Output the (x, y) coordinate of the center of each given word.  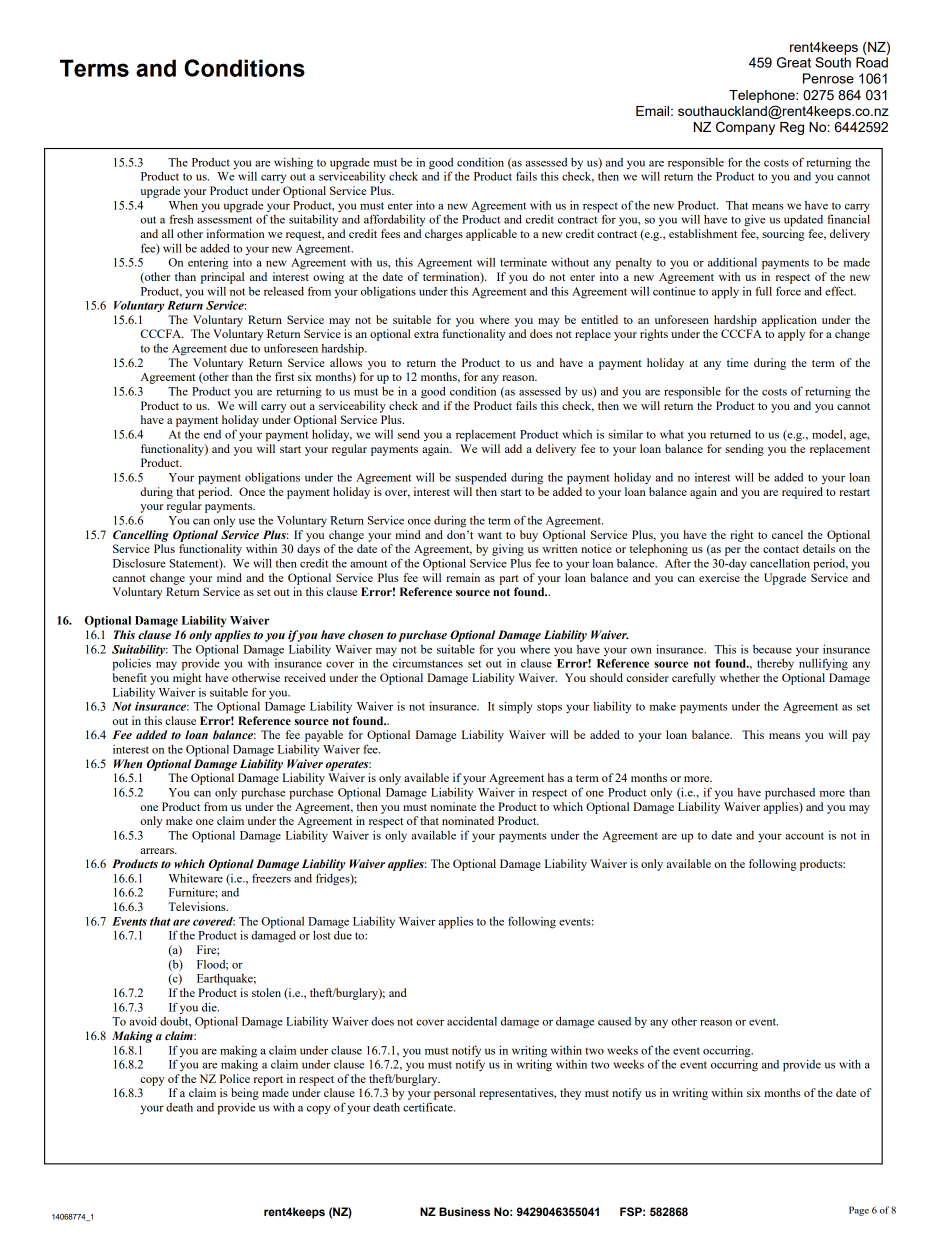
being (245, 1094)
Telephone (763, 96)
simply (516, 707)
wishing (293, 163)
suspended (481, 479)
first (284, 376)
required (802, 493)
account (804, 836)
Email (652, 111)
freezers (271, 878)
